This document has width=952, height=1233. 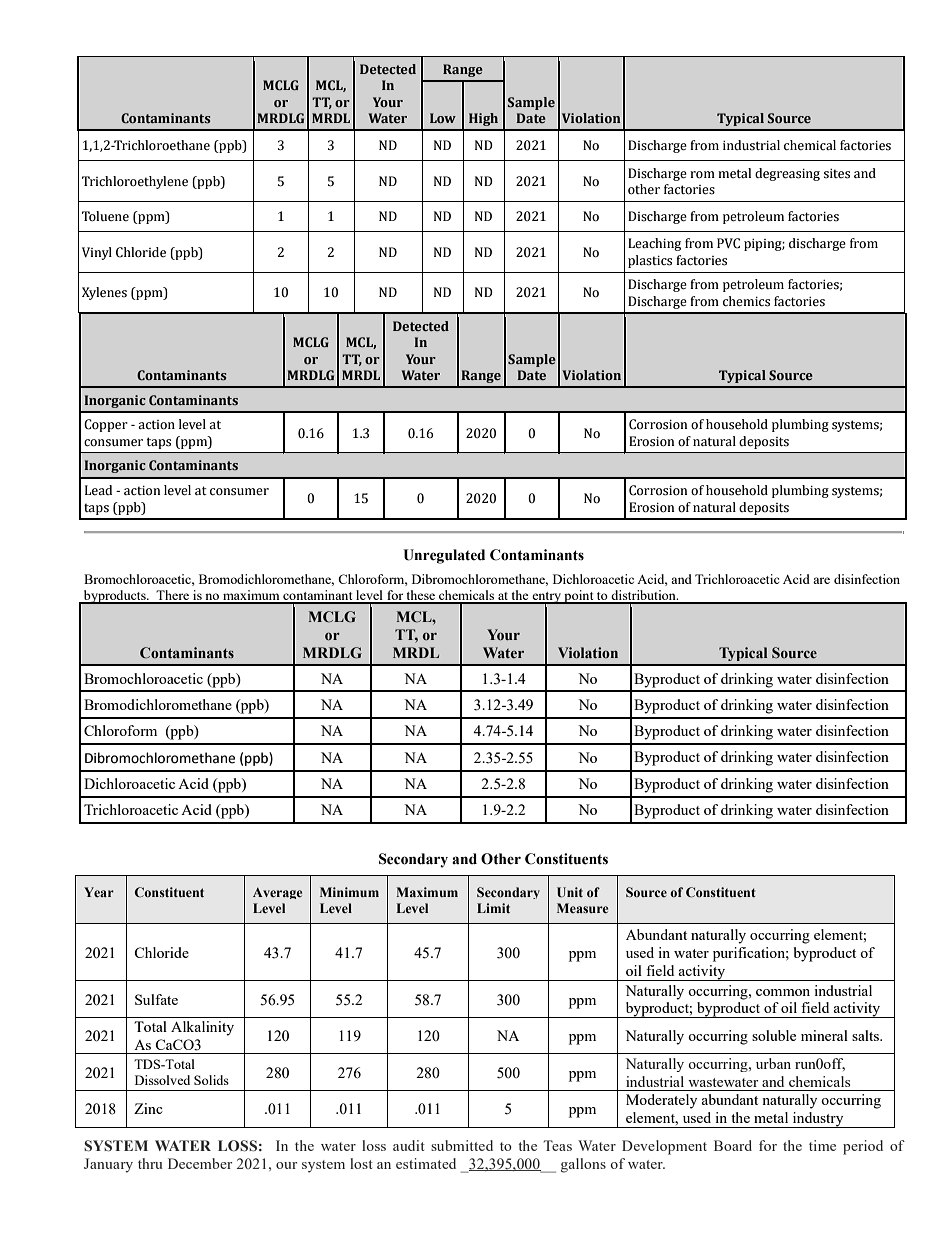 I want to click on Low, so click(x=443, y=118).
